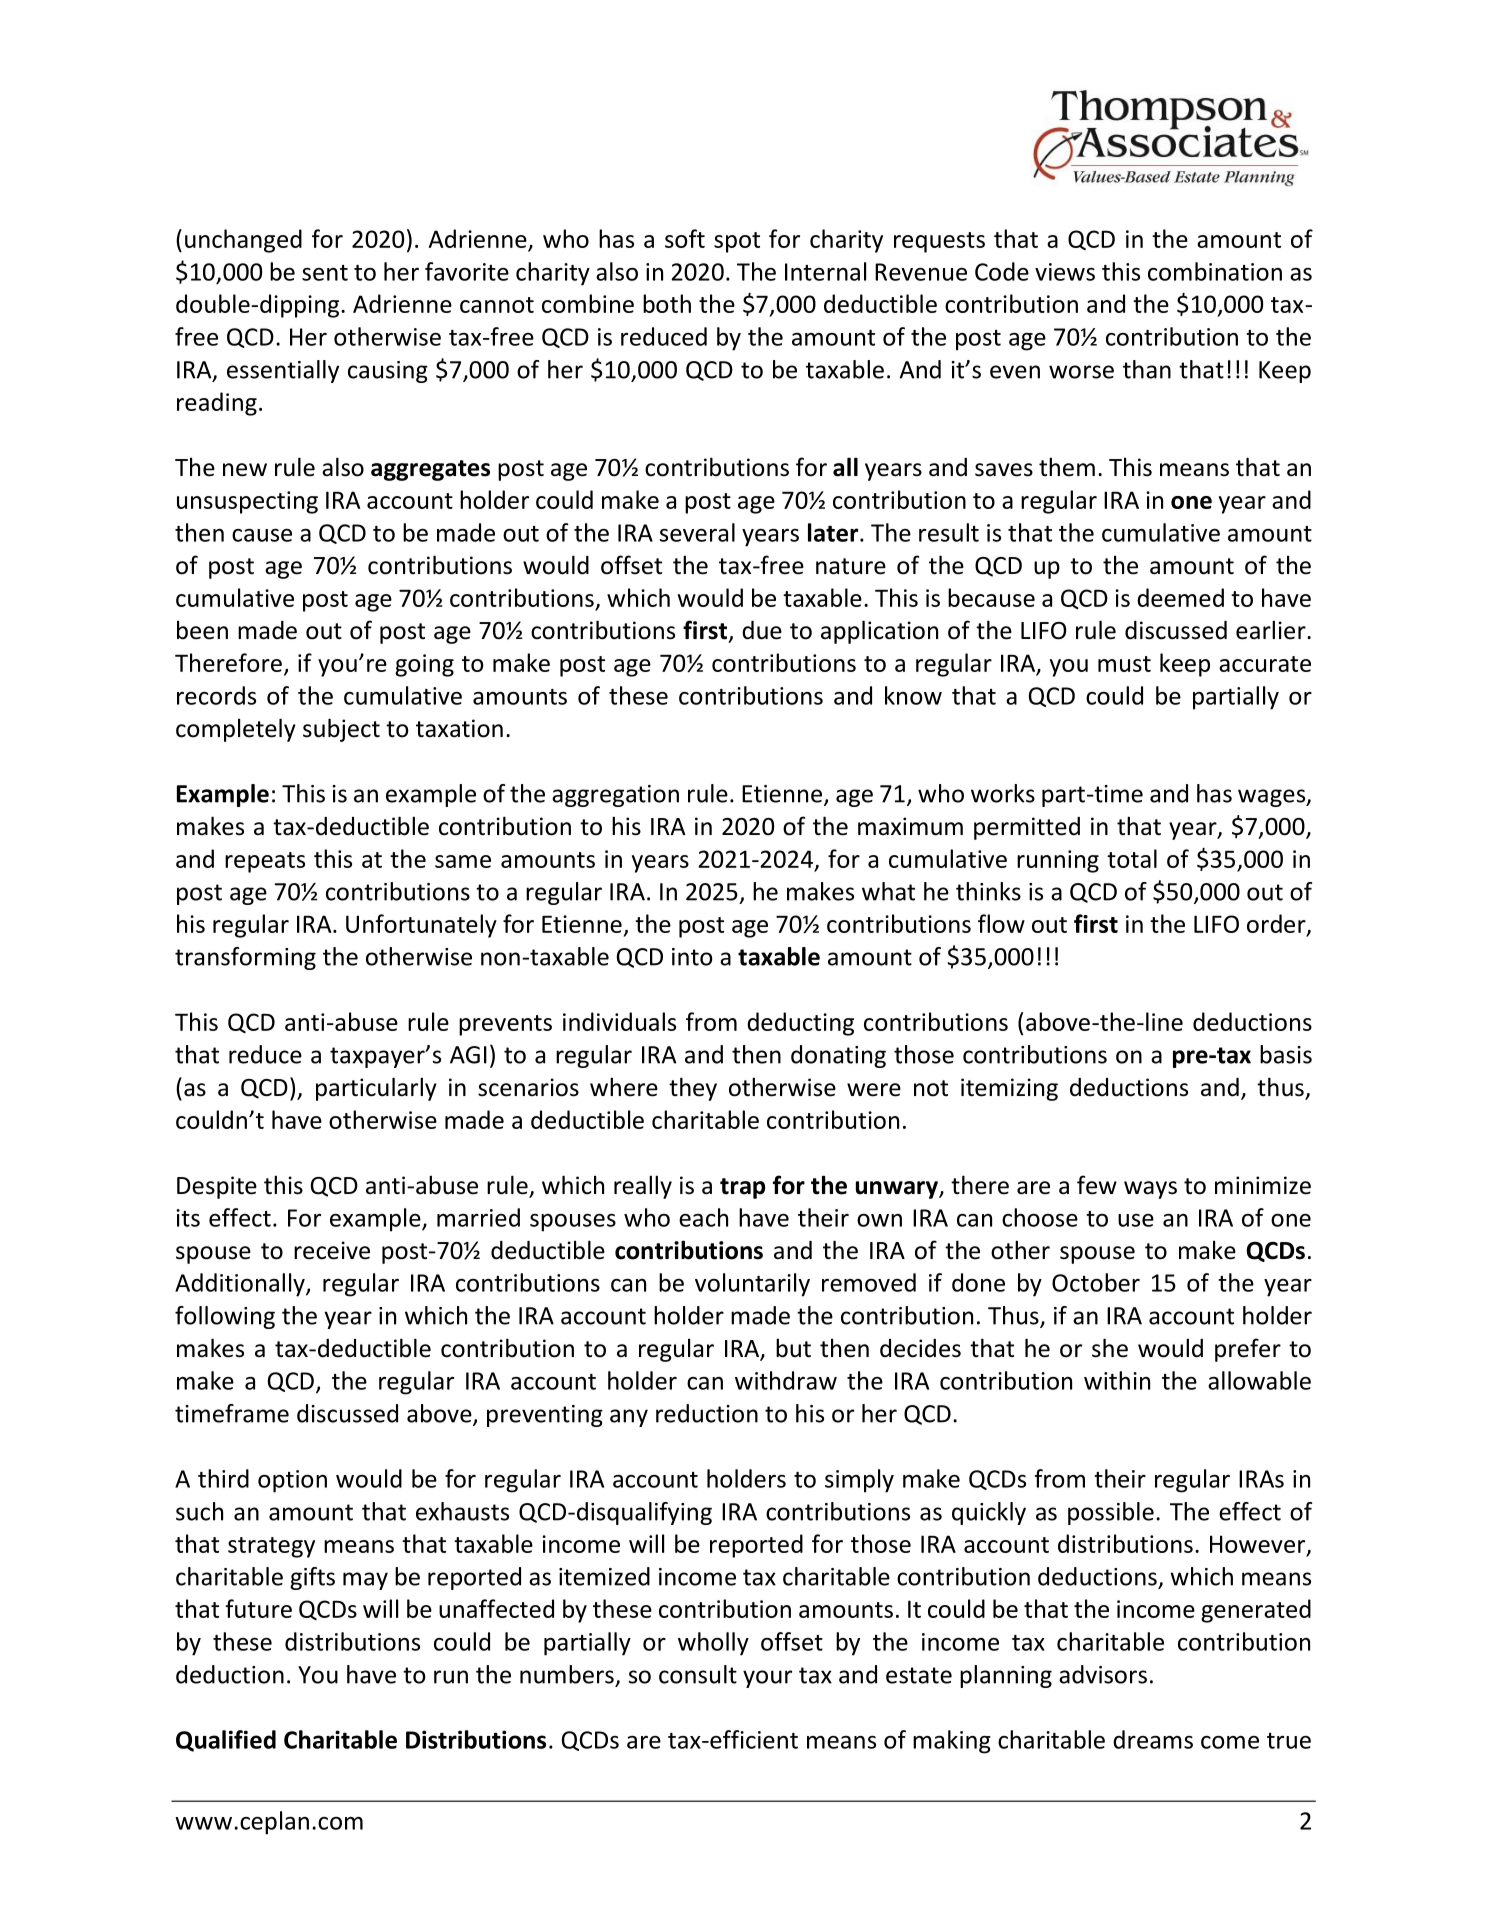 Image resolution: width=1487 pixels, height=1924 pixels. What do you see at coordinates (1215, 271) in the document?
I see `combination` at bounding box center [1215, 271].
